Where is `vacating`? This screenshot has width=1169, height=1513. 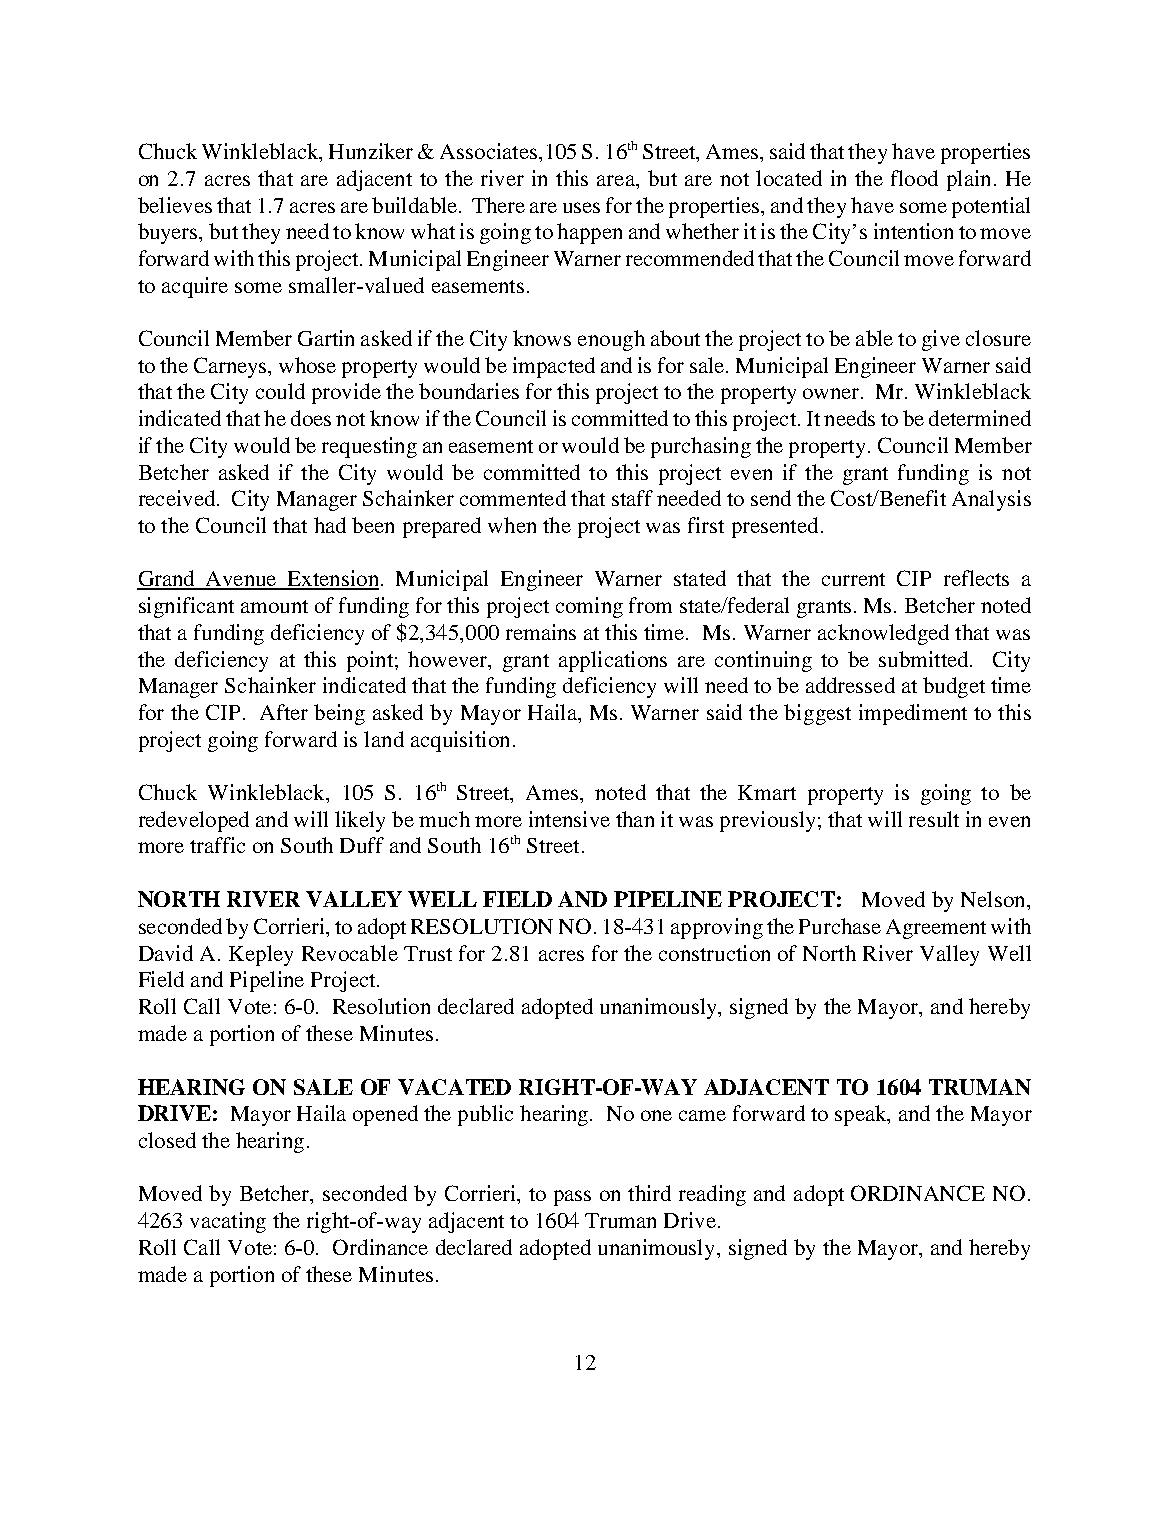
vacating is located at coordinates (228, 1222).
